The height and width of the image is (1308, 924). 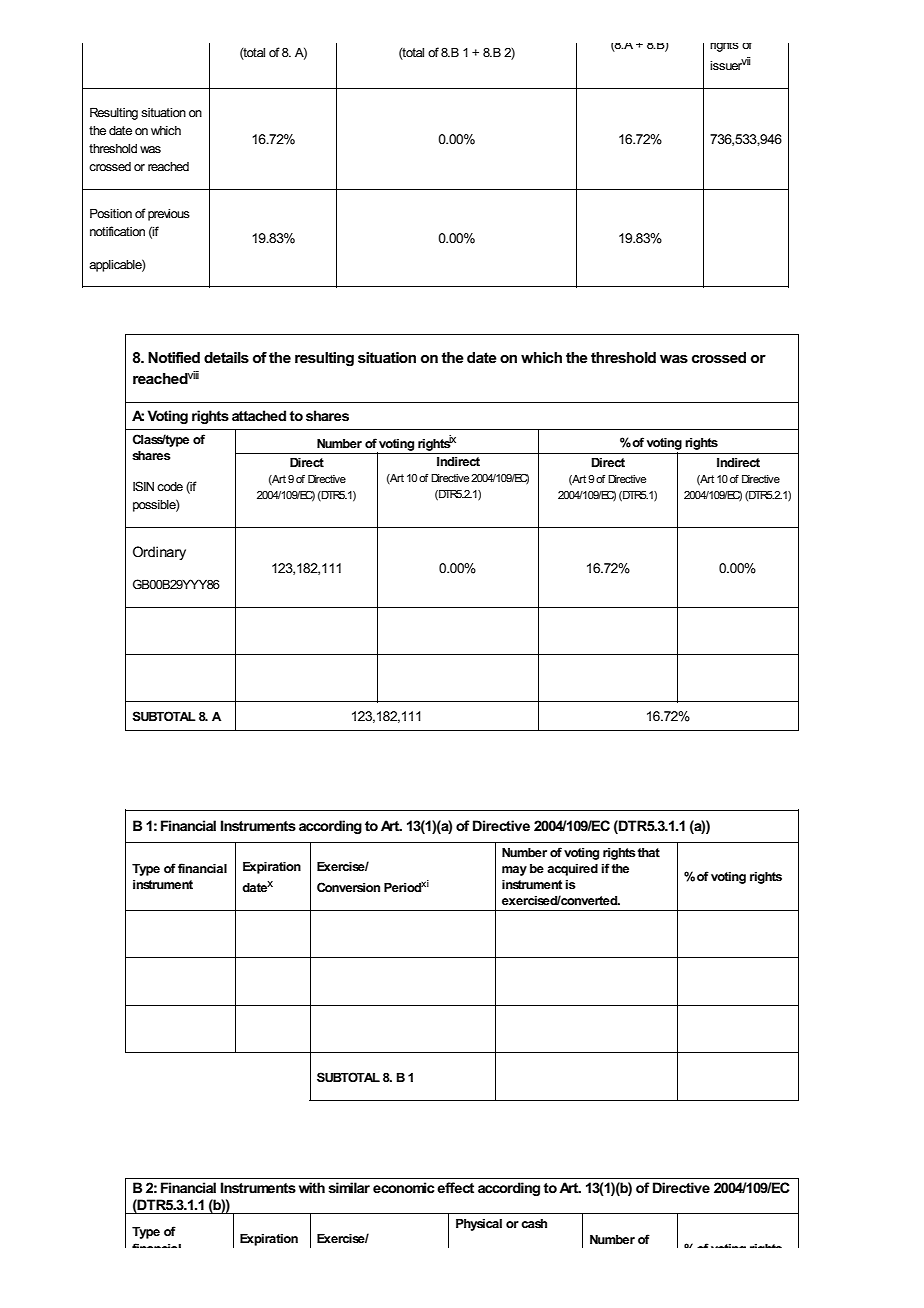 What do you see at coordinates (159, 553) in the image?
I see `Ordinary` at bounding box center [159, 553].
